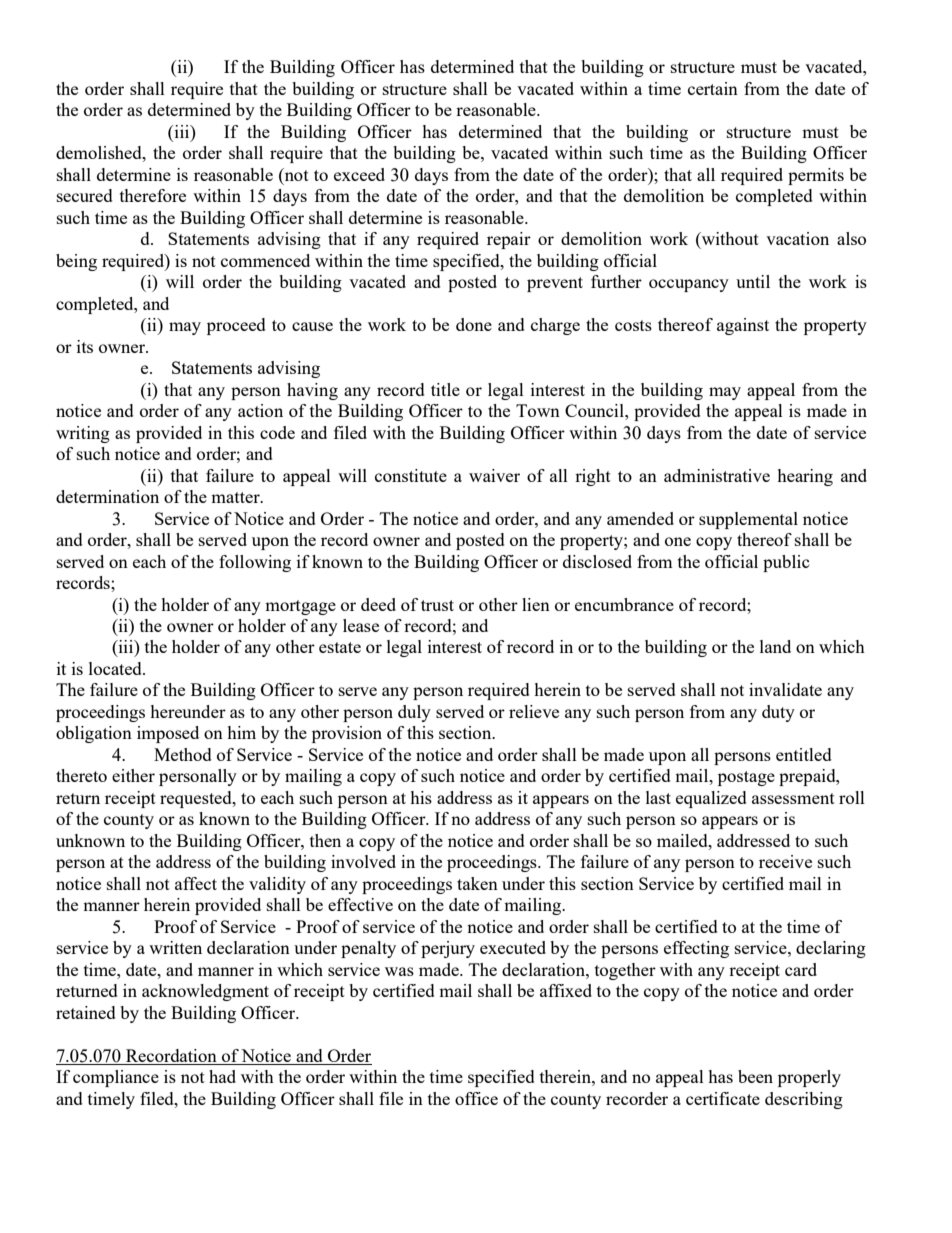  Describe the element at coordinates (717, 475) in the screenshot. I see `administrative` at that location.
